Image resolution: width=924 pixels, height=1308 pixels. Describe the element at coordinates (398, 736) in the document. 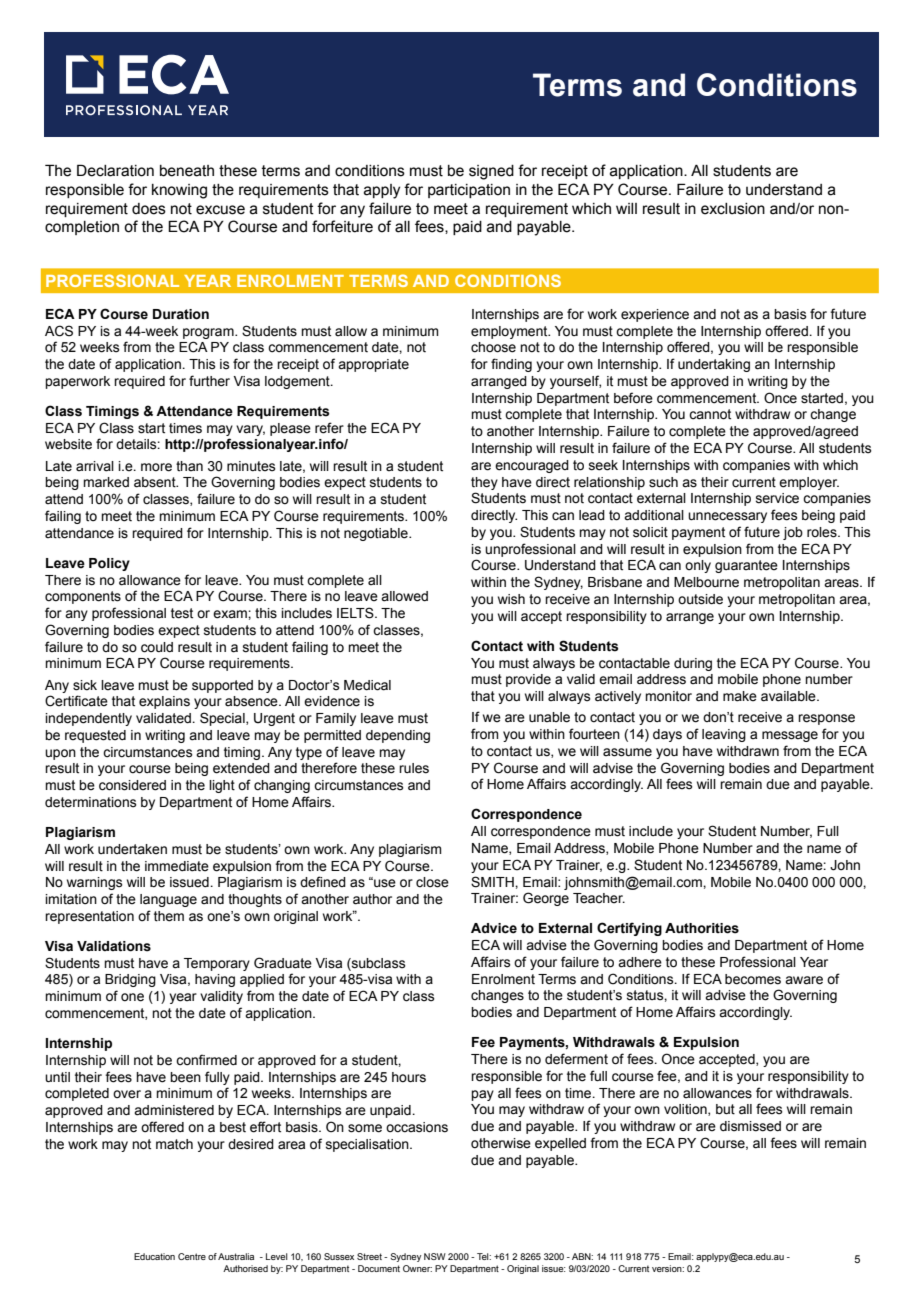

I see `depending` at that location.
